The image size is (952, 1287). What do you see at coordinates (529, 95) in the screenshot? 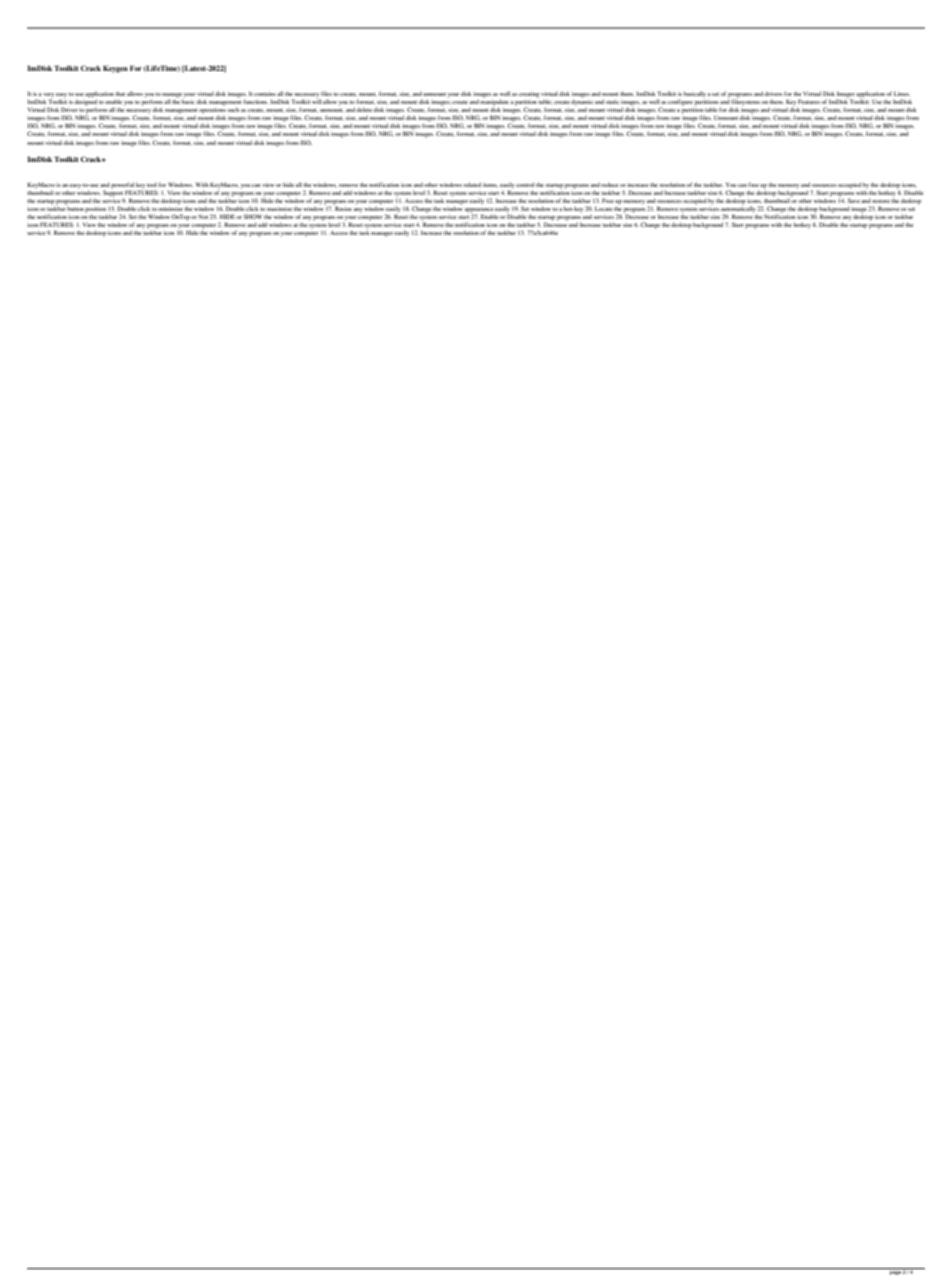
I see `creating` at bounding box center [529, 95].
